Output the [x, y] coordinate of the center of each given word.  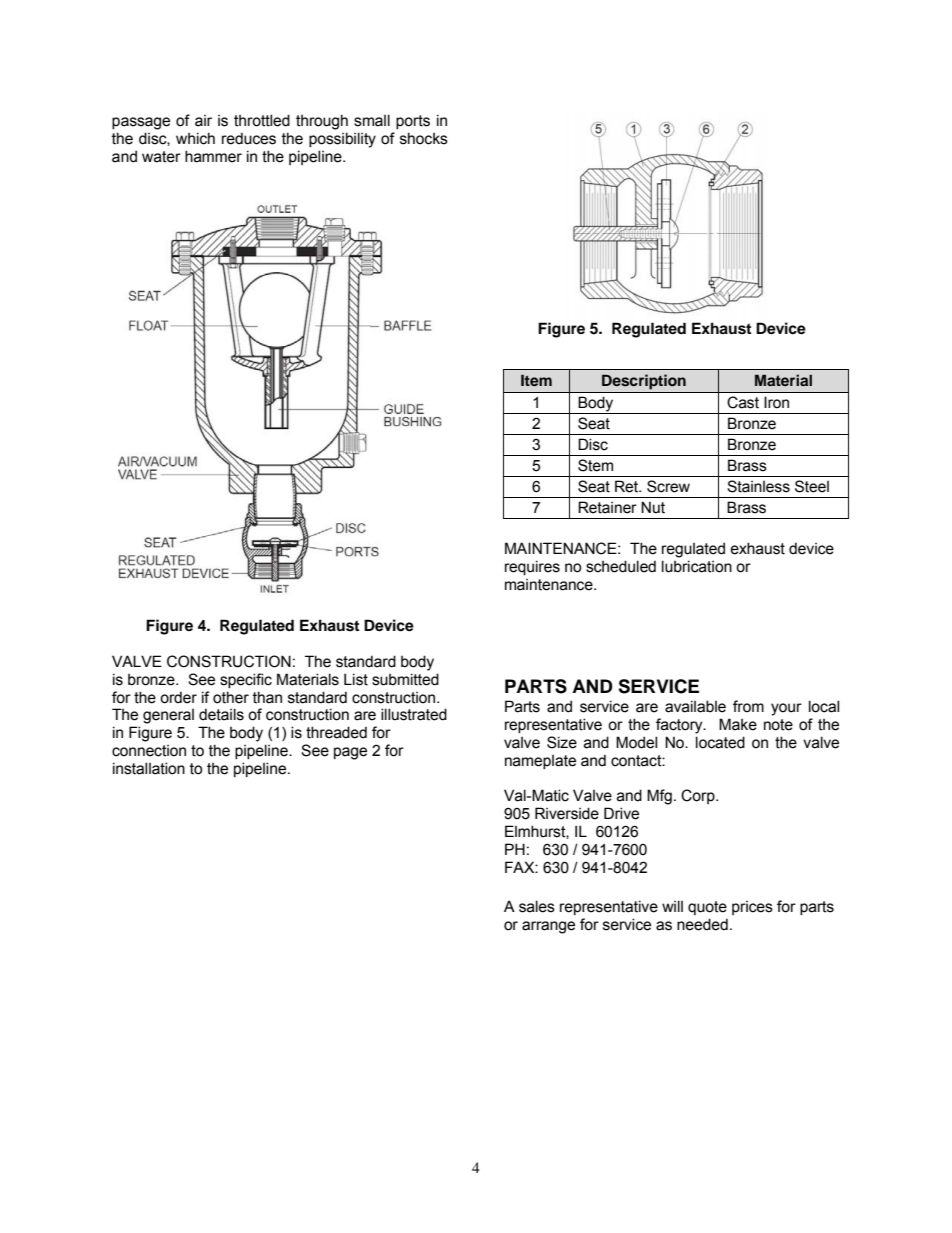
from [748, 706]
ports [413, 122]
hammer [213, 156]
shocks [424, 138]
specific [246, 680]
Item [536, 380]
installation [149, 768]
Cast [743, 402]
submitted [405, 679]
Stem [595, 465]
